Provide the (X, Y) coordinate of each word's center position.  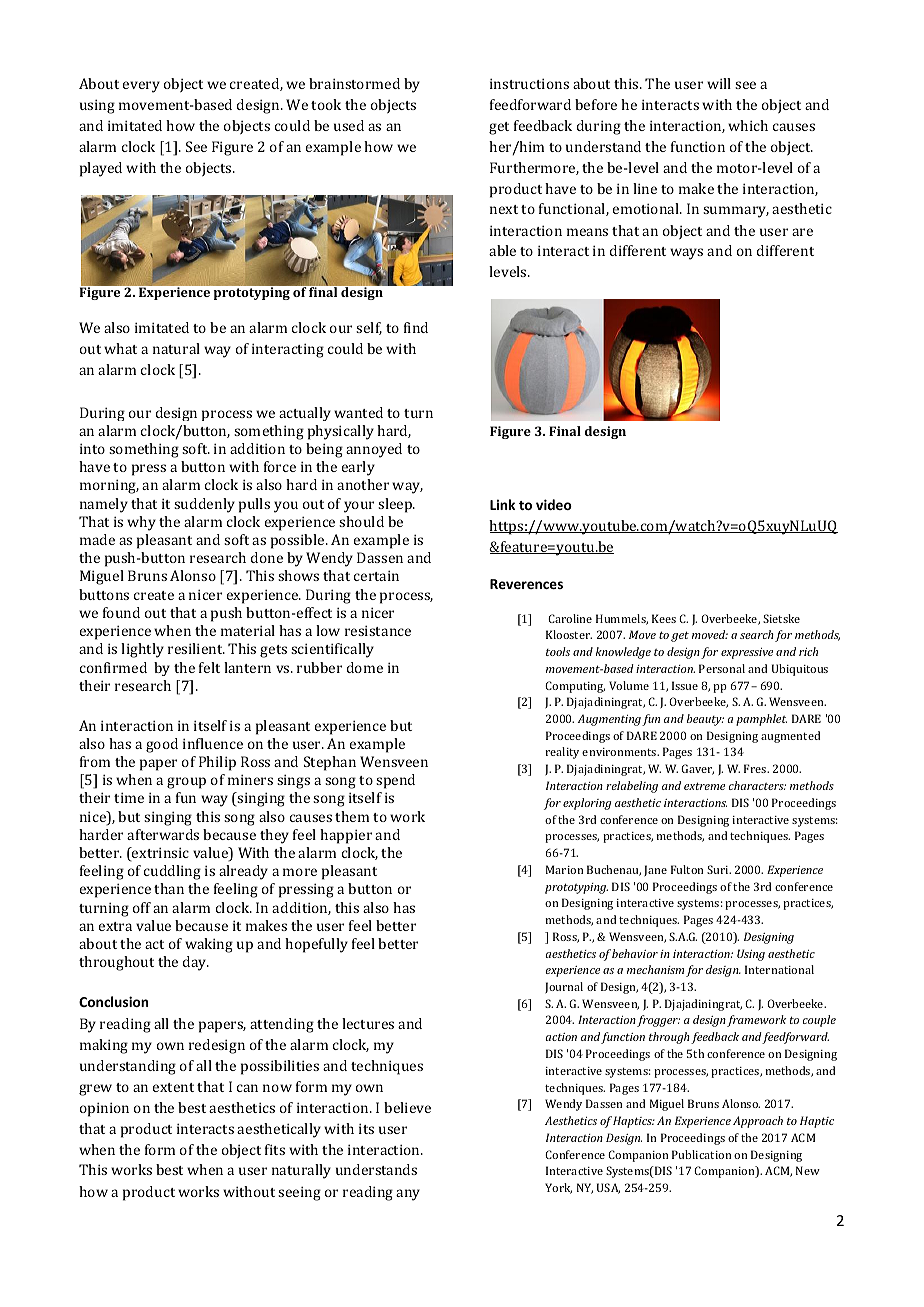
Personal (722, 668)
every (141, 87)
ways (686, 254)
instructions (529, 83)
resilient (196, 648)
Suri (719, 869)
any (408, 1195)
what (120, 348)
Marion (565, 869)
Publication (702, 1154)
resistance (378, 630)
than (169, 888)
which (748, 125)
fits (275, 1149)
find (416, 327)
